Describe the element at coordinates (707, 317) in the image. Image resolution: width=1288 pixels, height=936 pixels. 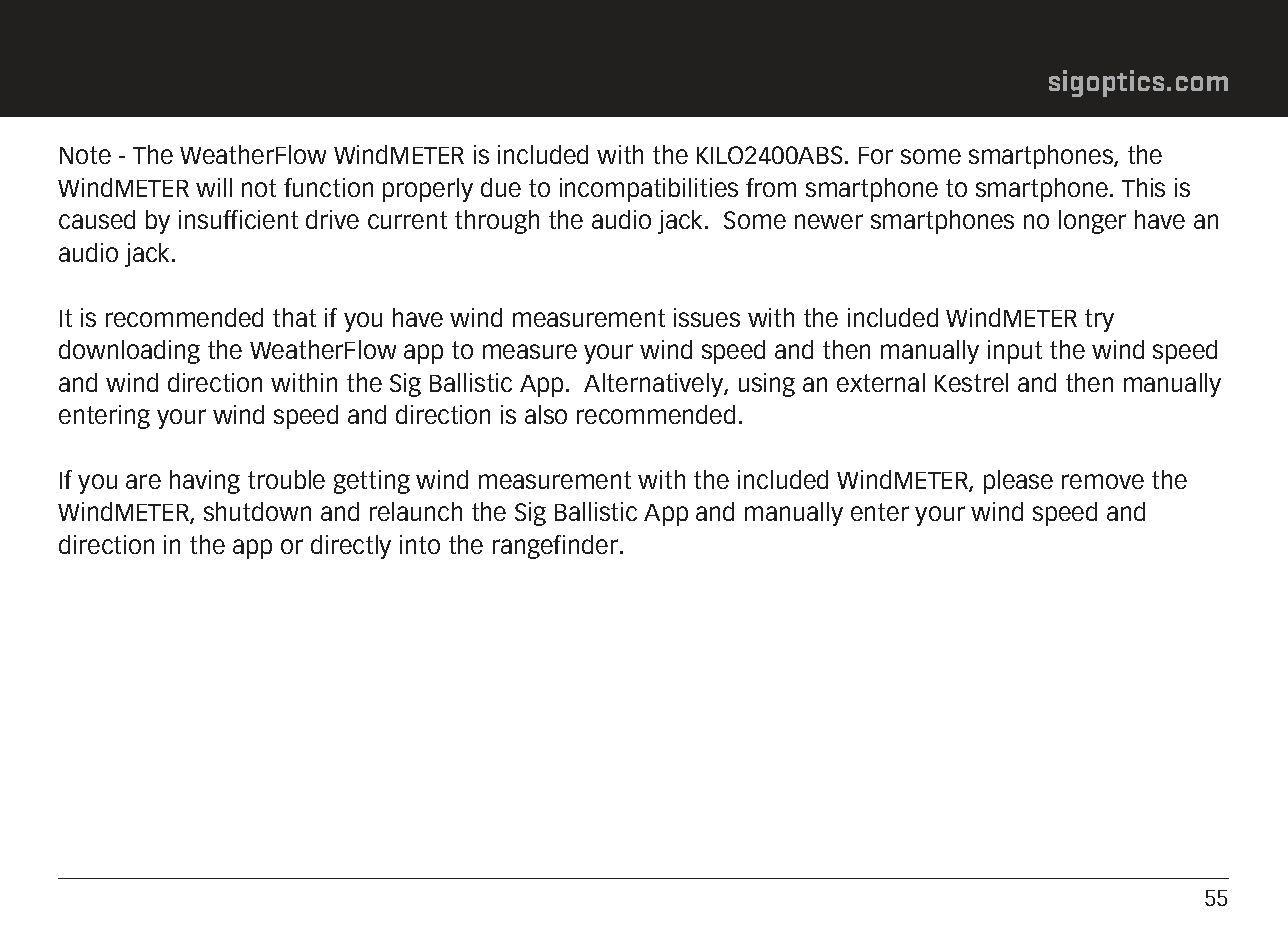
I see `issues` at that location.
